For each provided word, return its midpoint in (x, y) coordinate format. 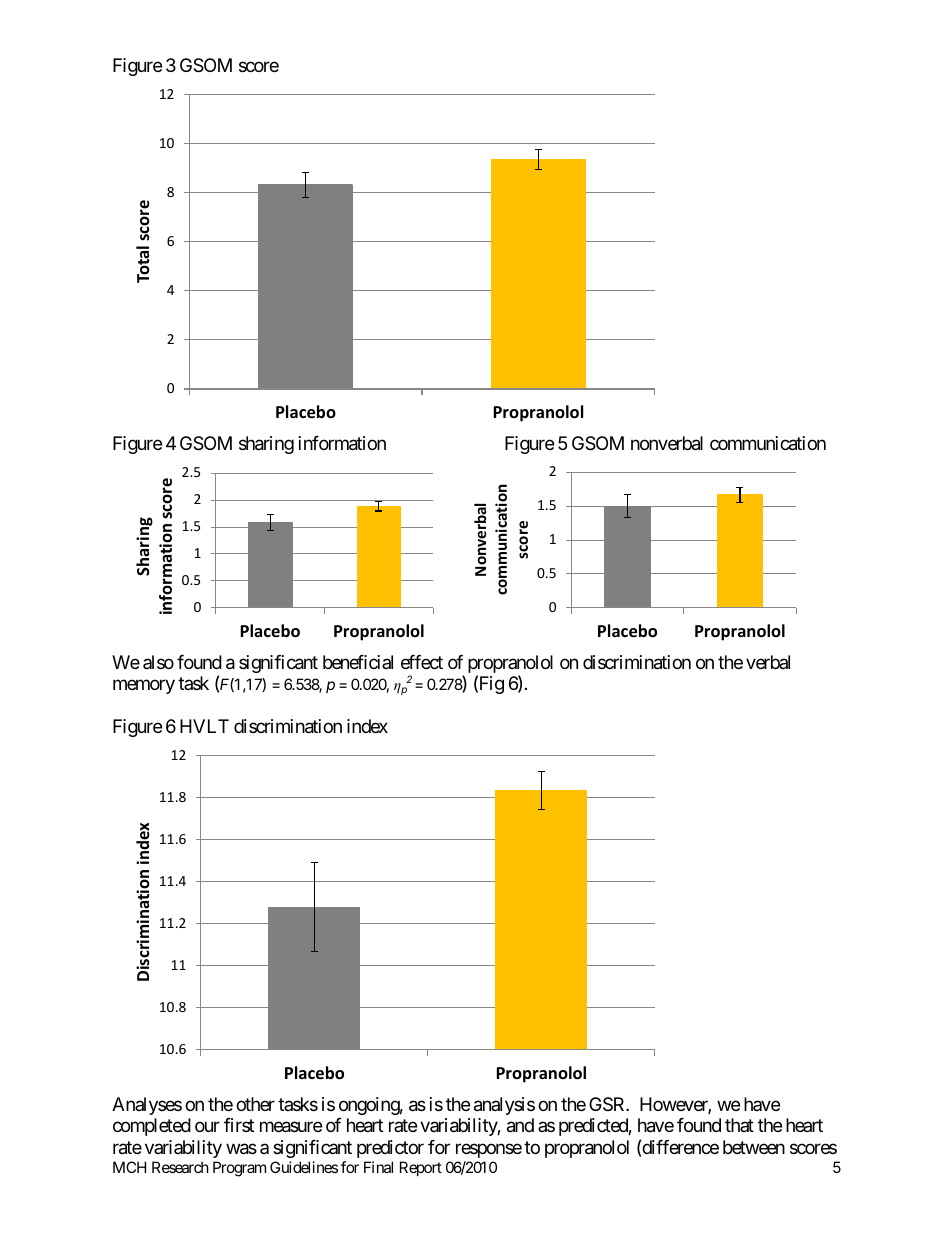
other (255, 1104)
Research (180, 1167)
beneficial (358, 662)
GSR (608, 1104)
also (158, 662)
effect (422, 662)
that (739, 1125)
